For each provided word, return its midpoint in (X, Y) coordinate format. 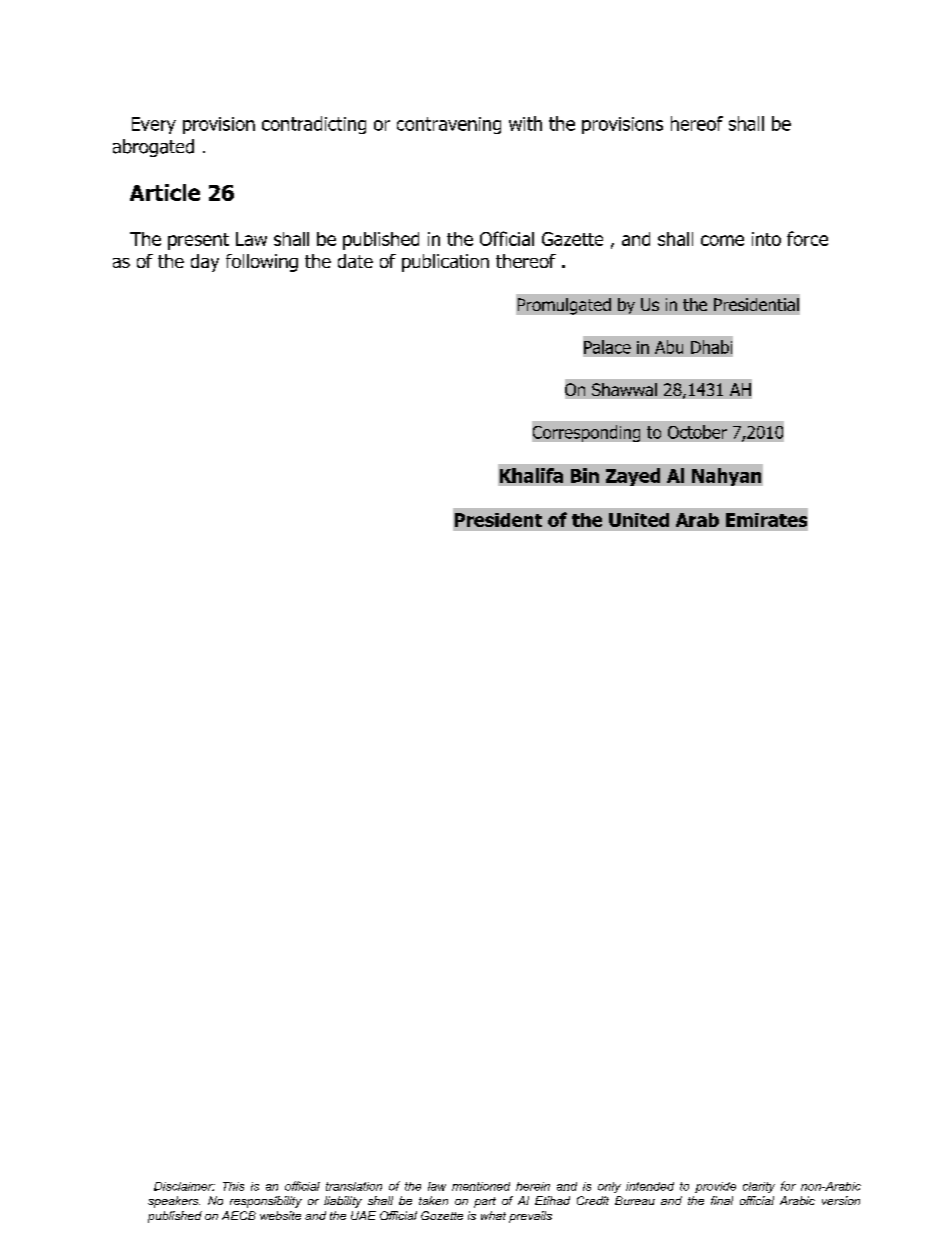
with (525, 123)
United (639, 520)
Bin (585, 475)
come (722, 240)
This (233, 1186)
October (697, 432)
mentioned (481, 1186)
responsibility (266, 1202)
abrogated (153, 148)
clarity (759, 1187)
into (766, 239)
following (262, 263)
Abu (669, 347)
